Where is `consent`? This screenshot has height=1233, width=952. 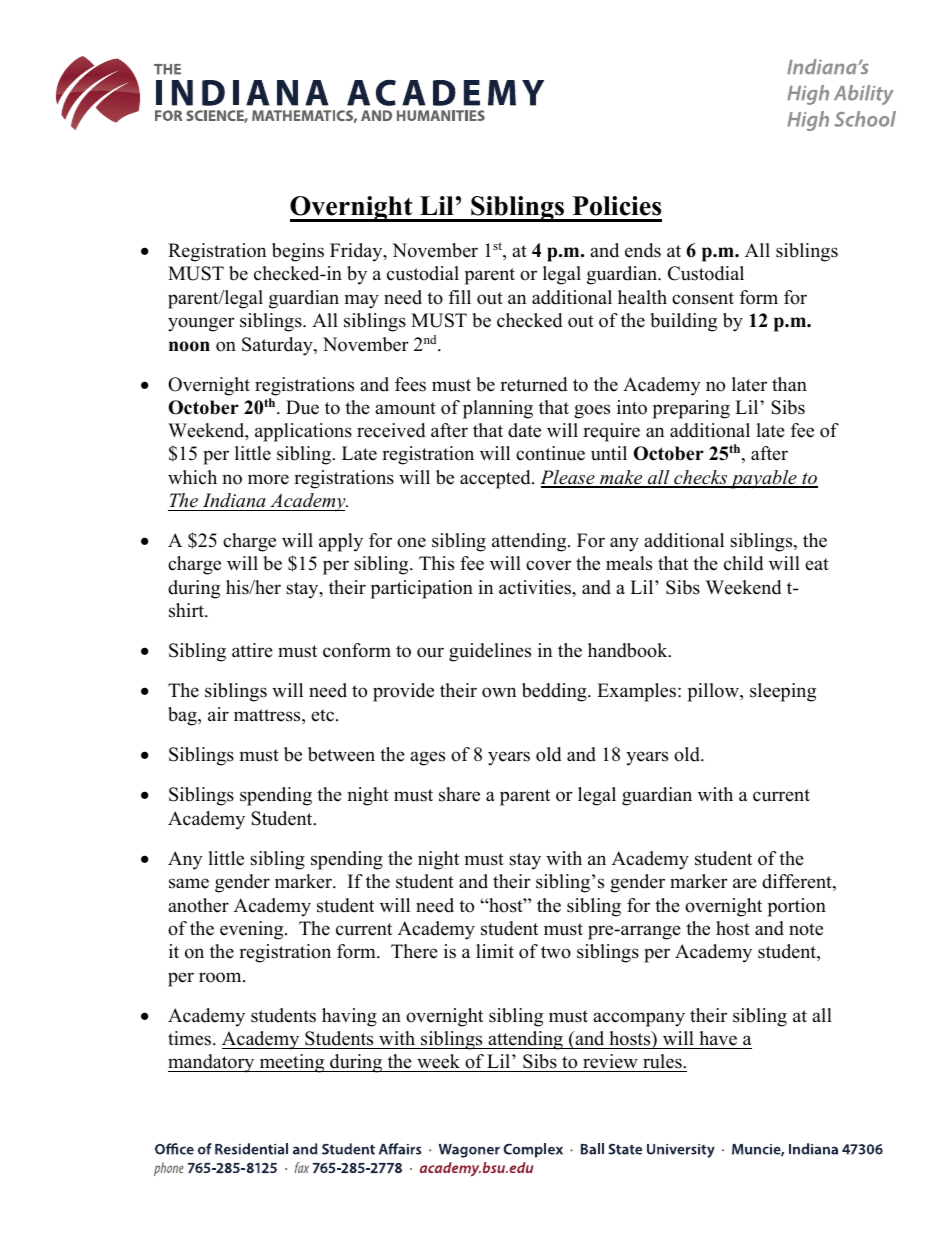 consent is located at coordinates (703, 298).
